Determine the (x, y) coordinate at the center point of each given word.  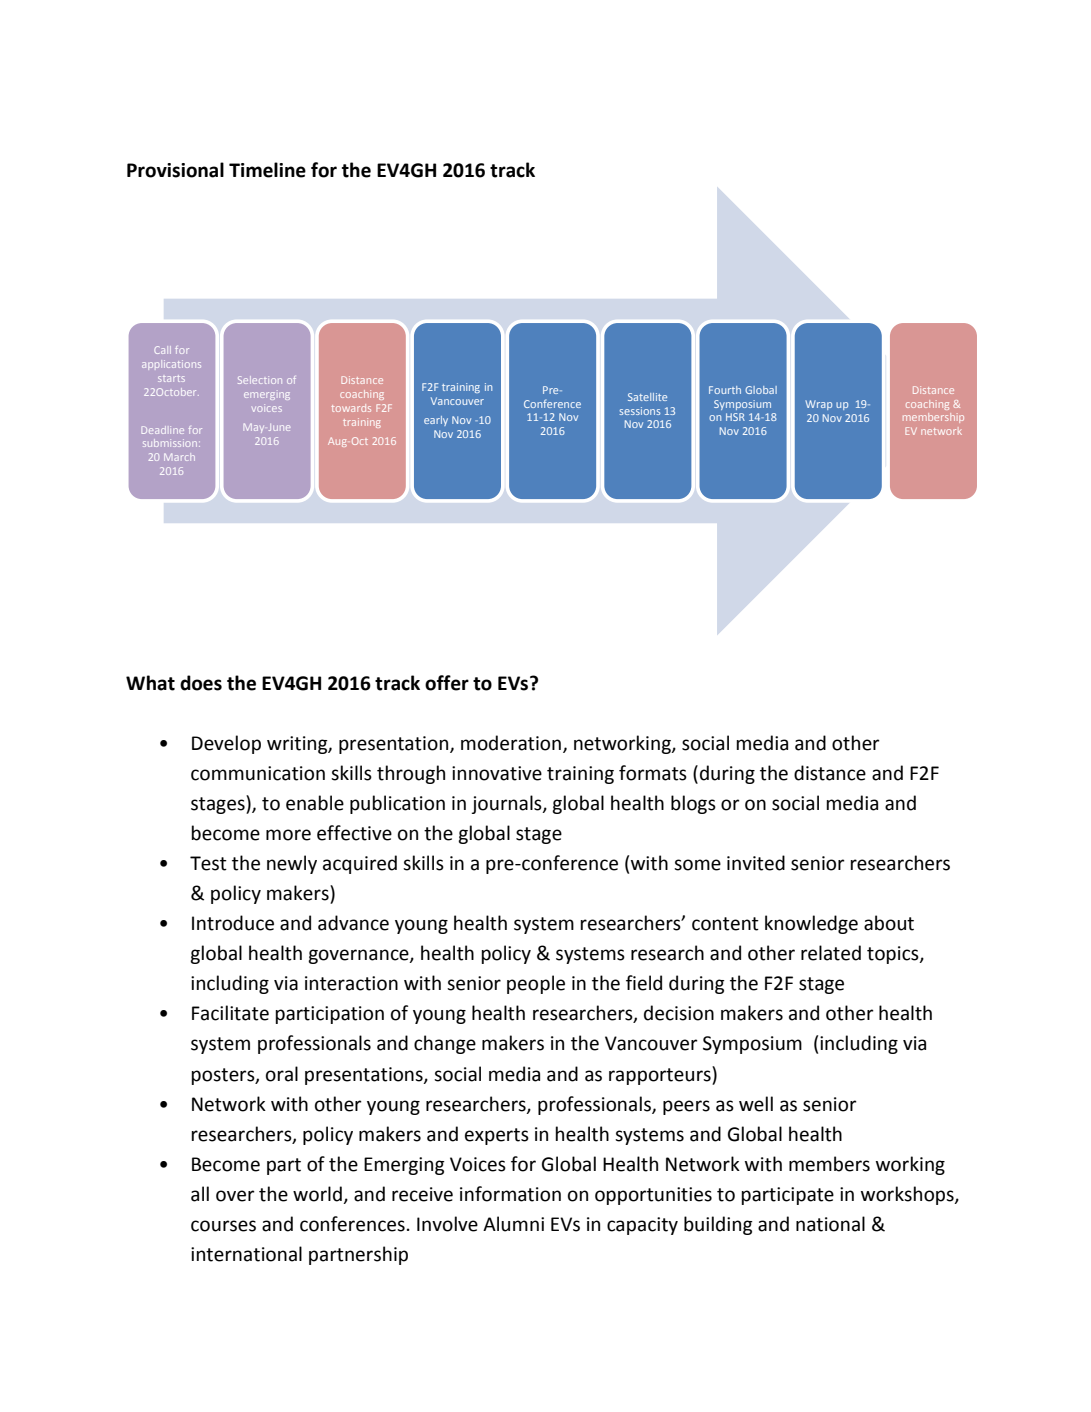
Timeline (267, 170)
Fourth (725, 390)
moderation (511, 743)
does (201, 683)
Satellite (647, 397)
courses (223, 1226)
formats (653, 773)
